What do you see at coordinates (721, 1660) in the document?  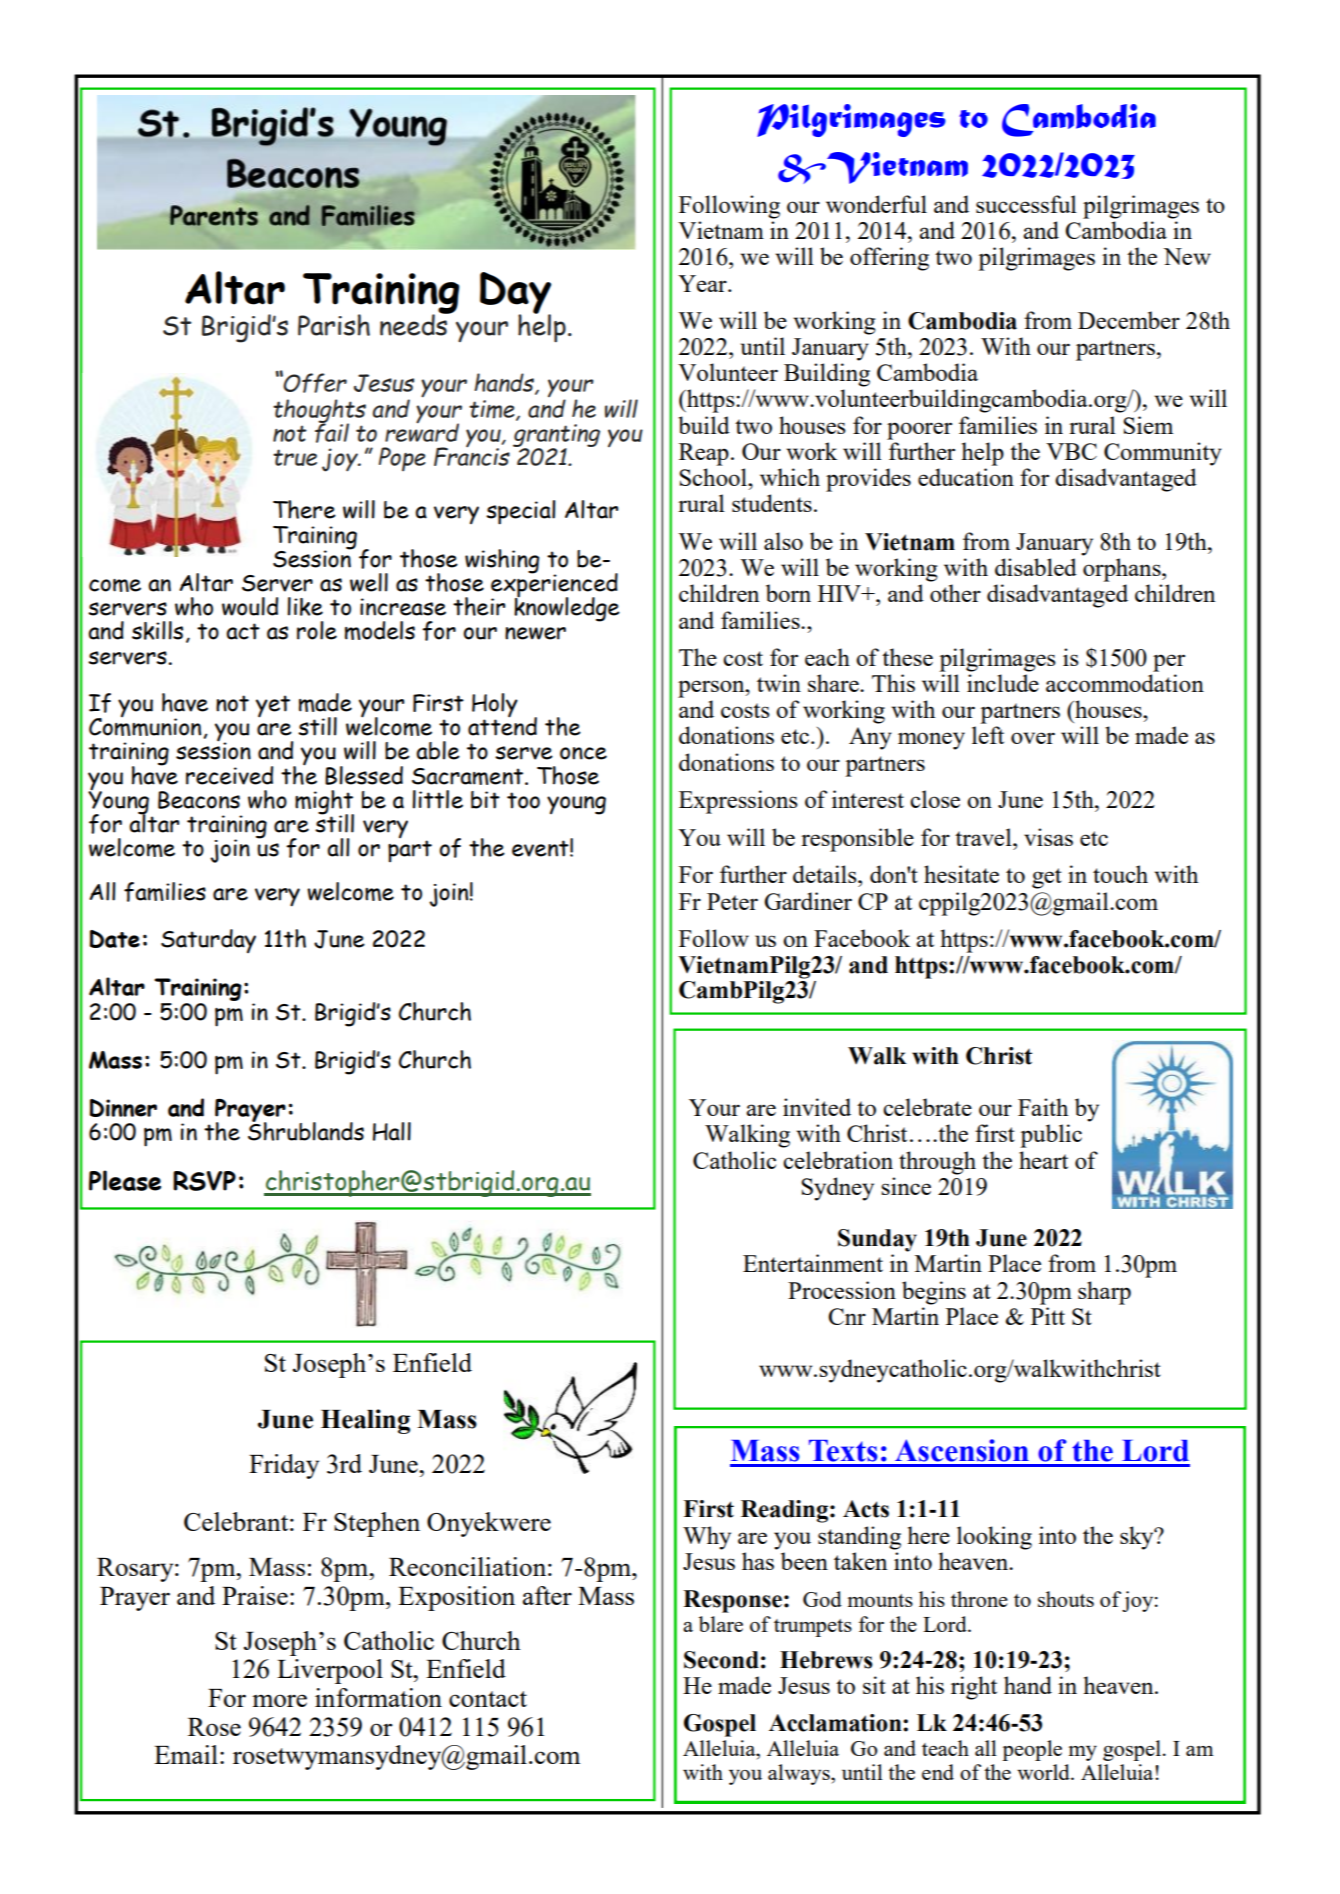 I see `Second` at bounding box center [721, 1660].
